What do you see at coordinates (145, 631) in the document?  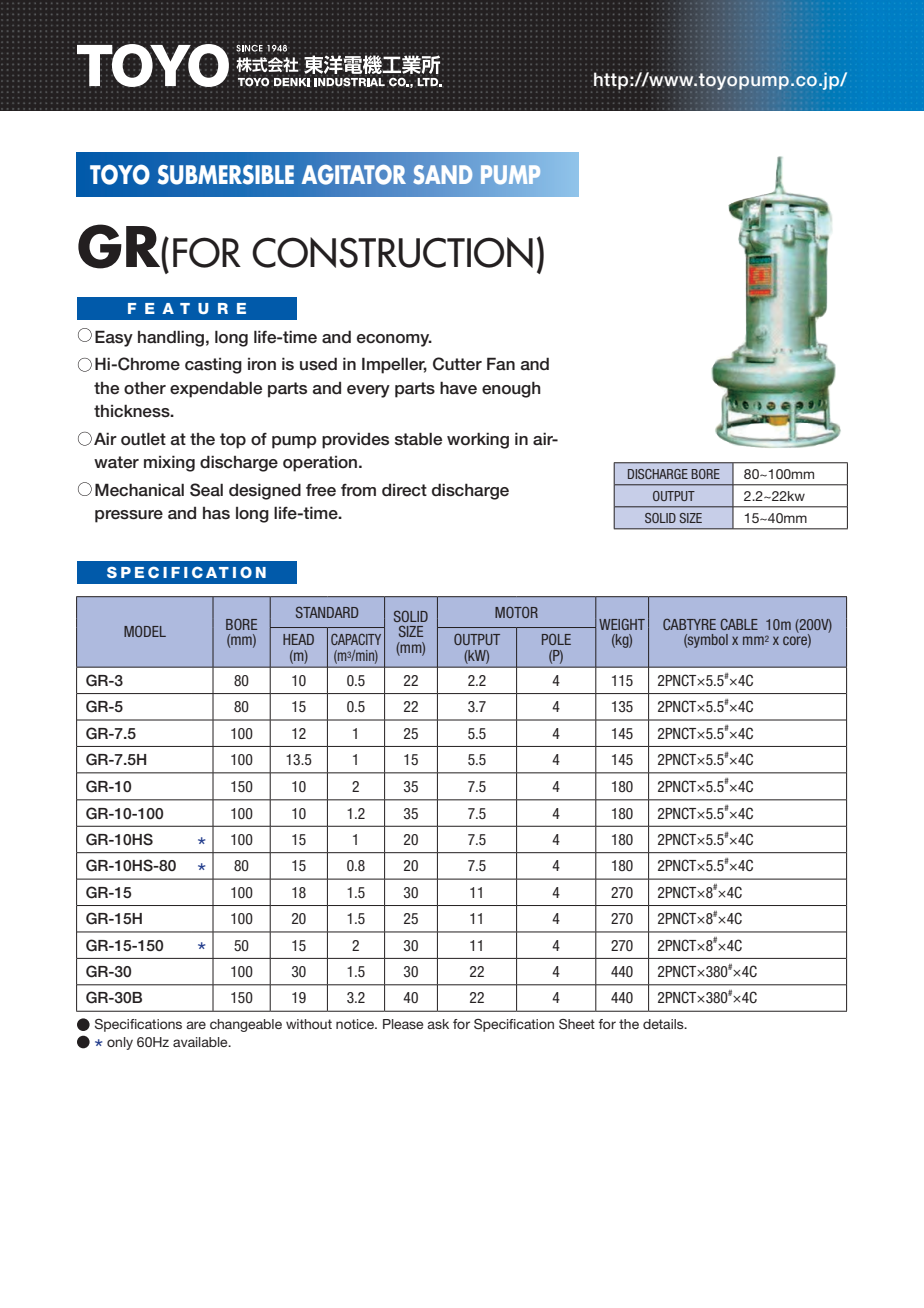 I see `MODEL` at bounding box center [145, 631].
